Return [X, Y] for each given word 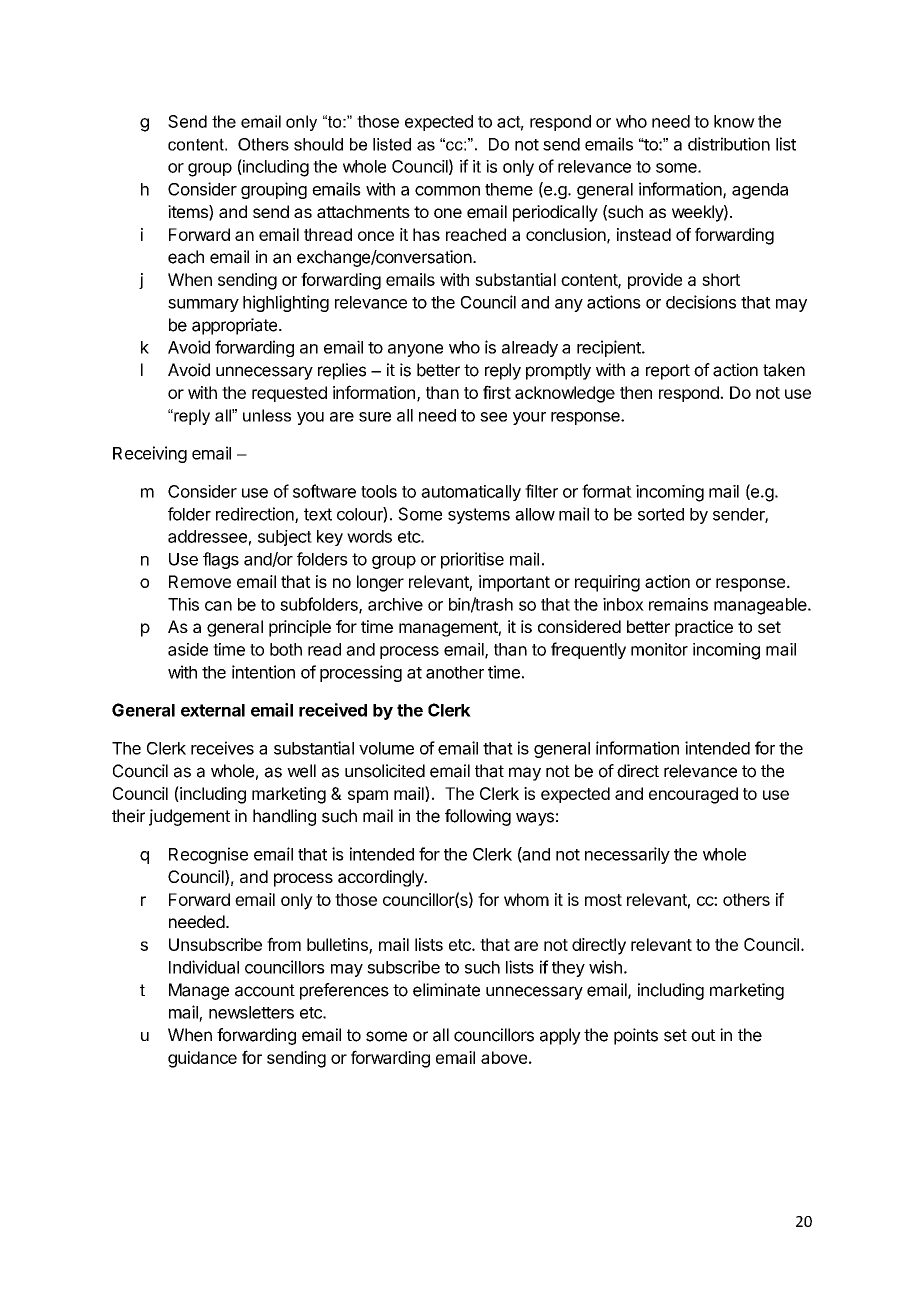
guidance [202, 1059]
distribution [729, 144]
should [318, 144]
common [447, 191]
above [504, 1057]
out [703, 1035]
